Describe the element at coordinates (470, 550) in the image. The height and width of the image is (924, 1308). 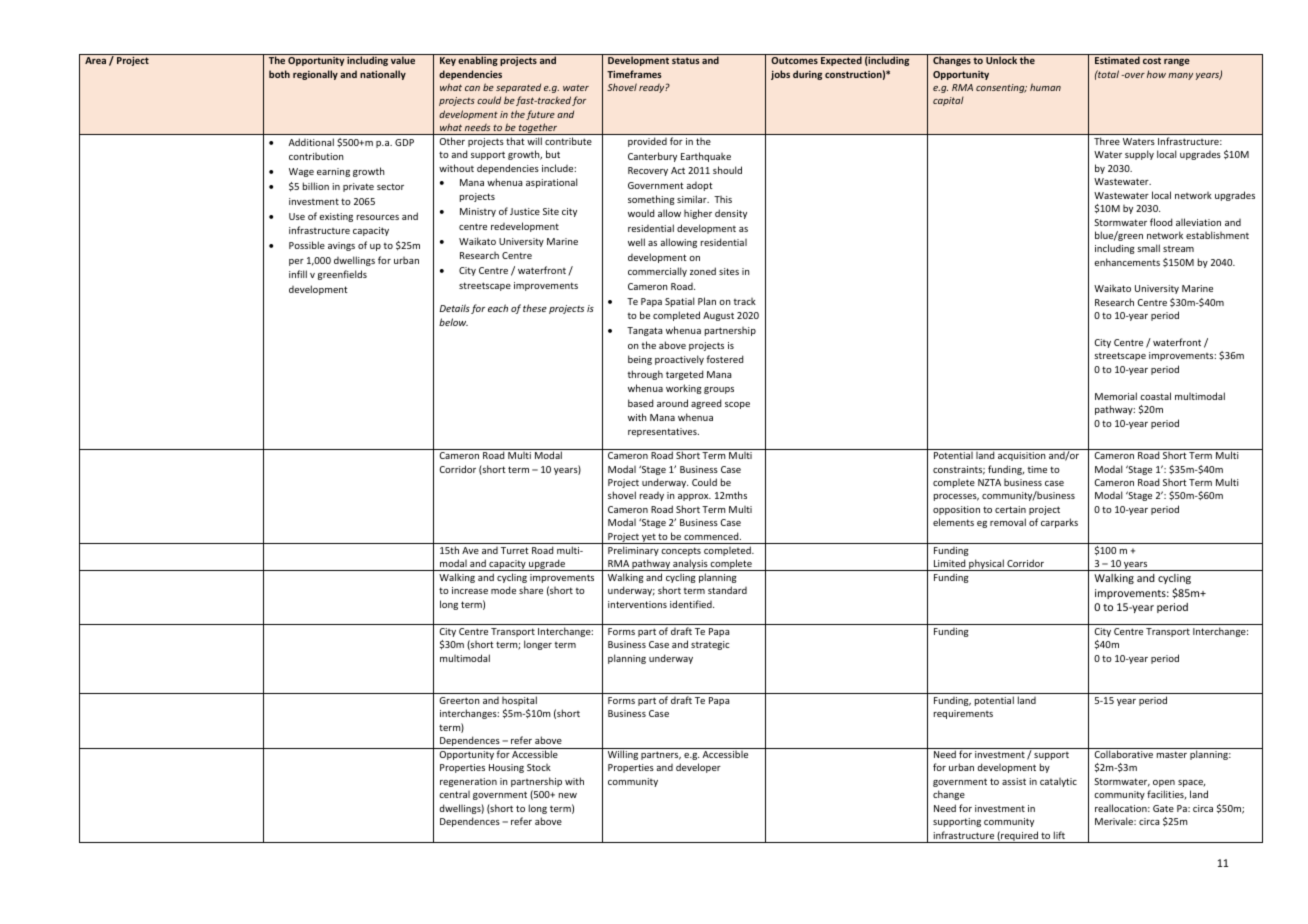
I see `Ave` at that location.
